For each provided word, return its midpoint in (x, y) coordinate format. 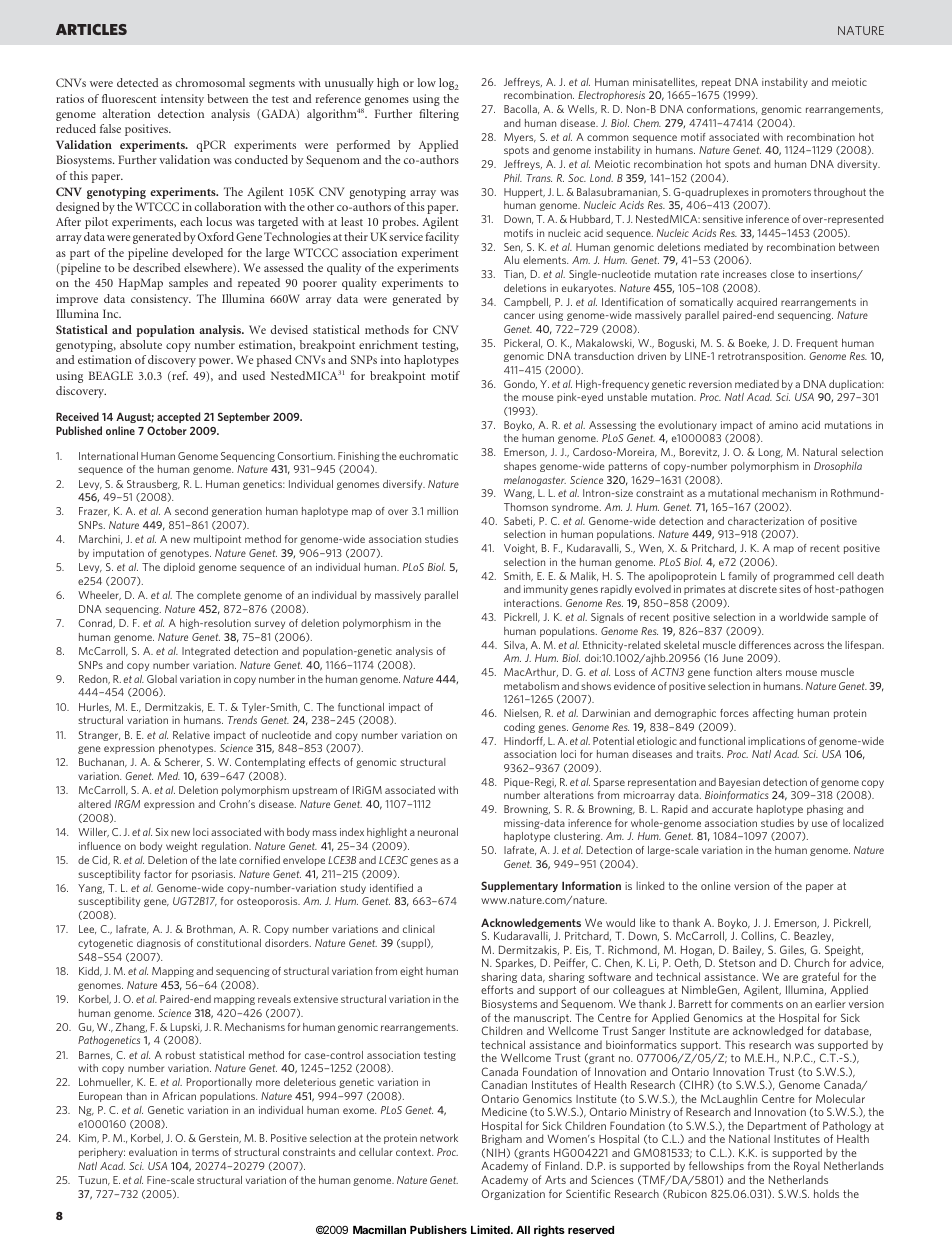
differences (765, 645)
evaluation (153, 1152)
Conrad (96, 624)
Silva (515, 645)
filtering (439, 115)
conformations (722, 109)
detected (137, 82)
